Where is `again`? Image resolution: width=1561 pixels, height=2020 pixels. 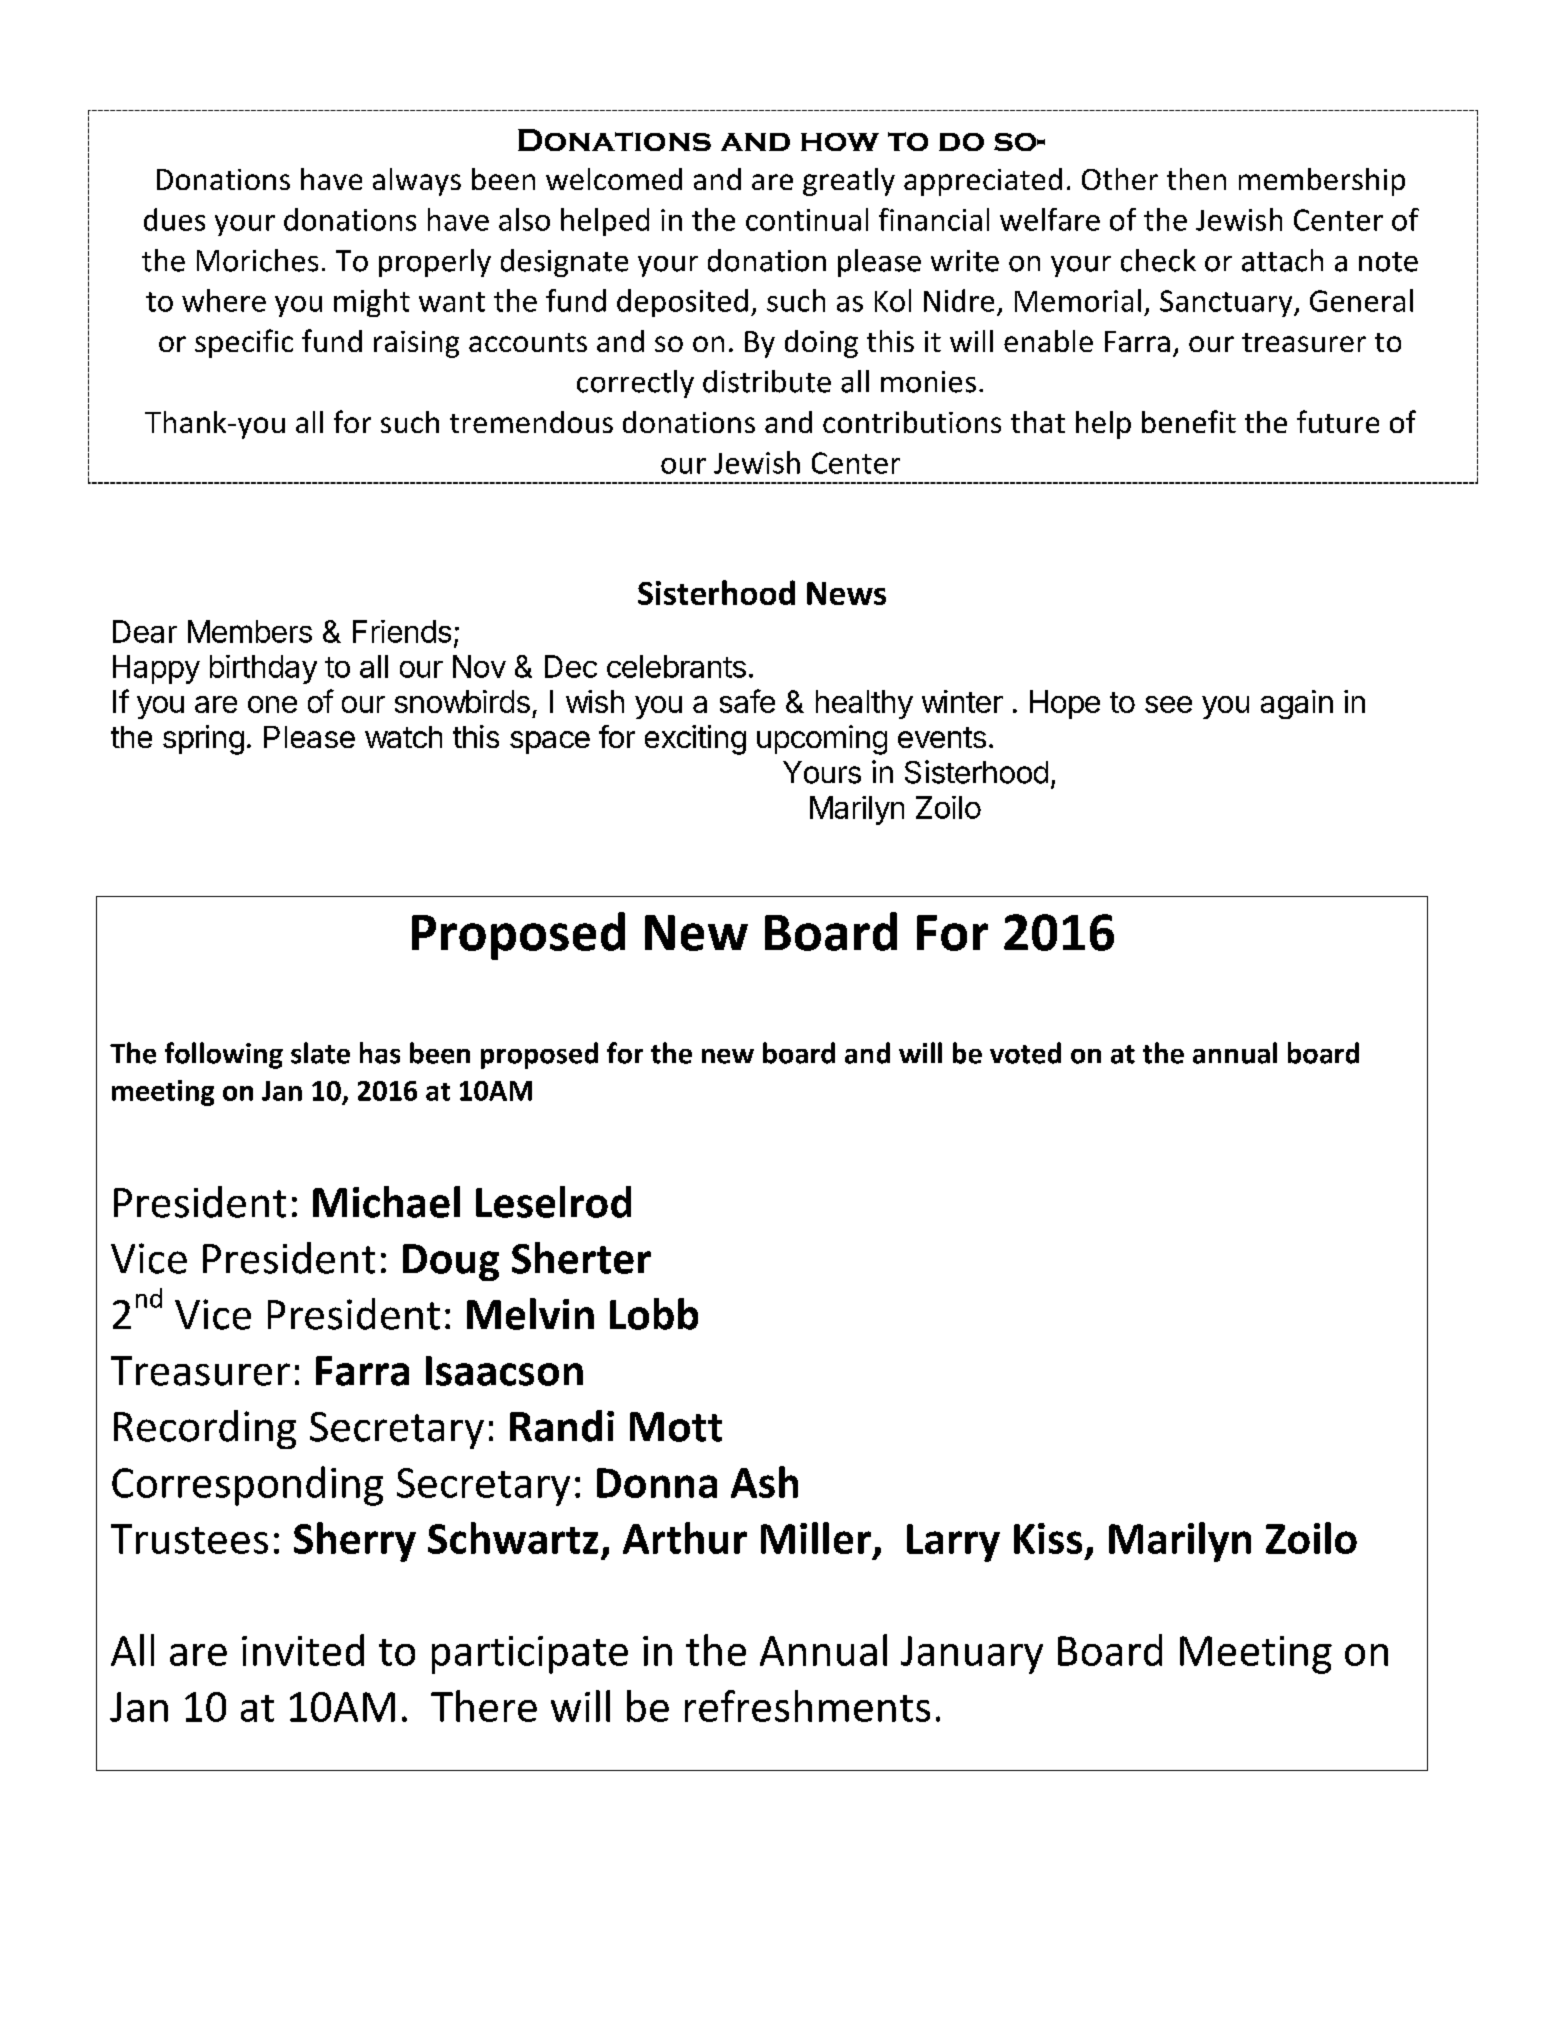
again is located at coordinates (1297, 704).
